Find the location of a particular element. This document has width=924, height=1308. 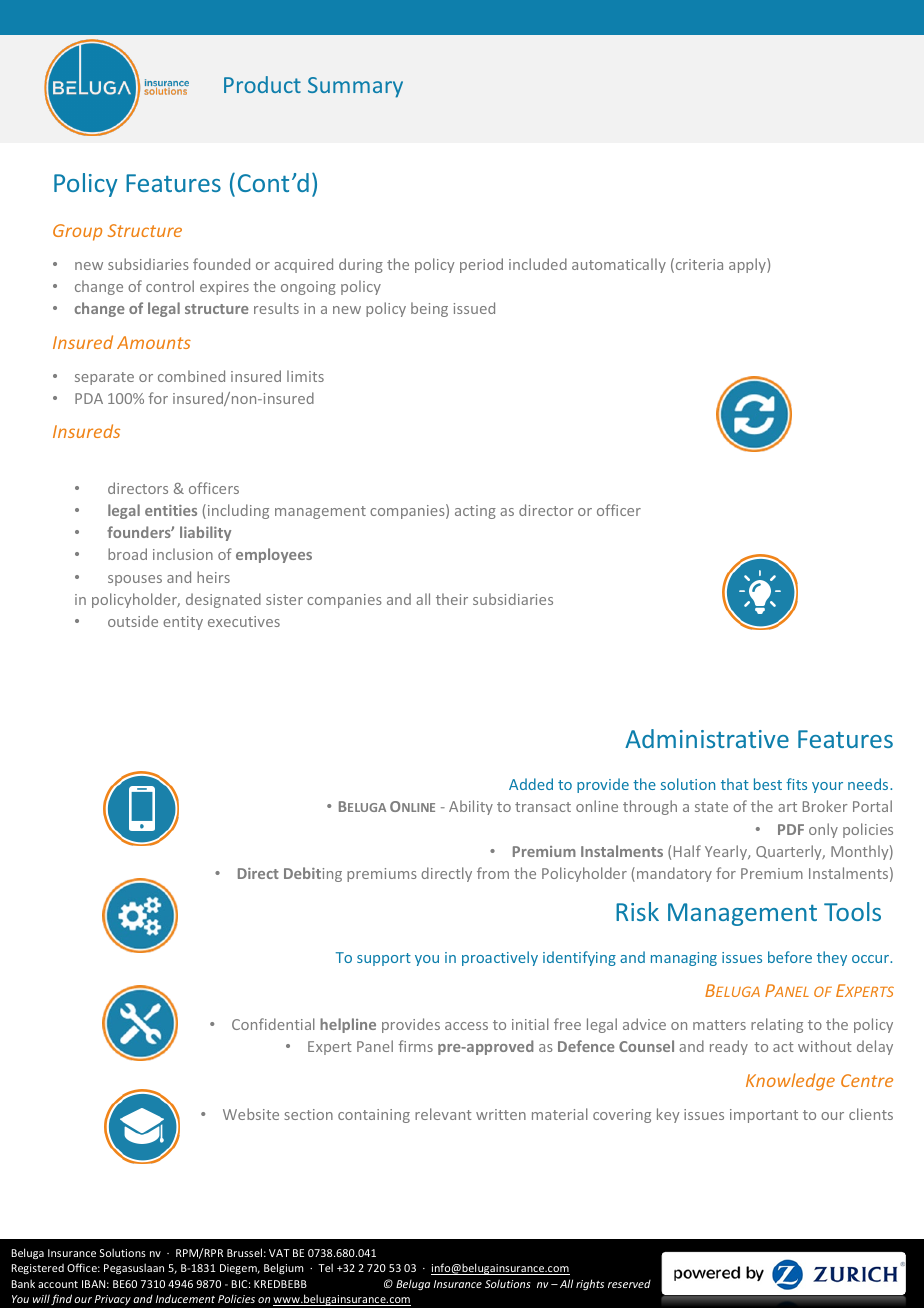

Administrative is located at coordinates (707, 738).
